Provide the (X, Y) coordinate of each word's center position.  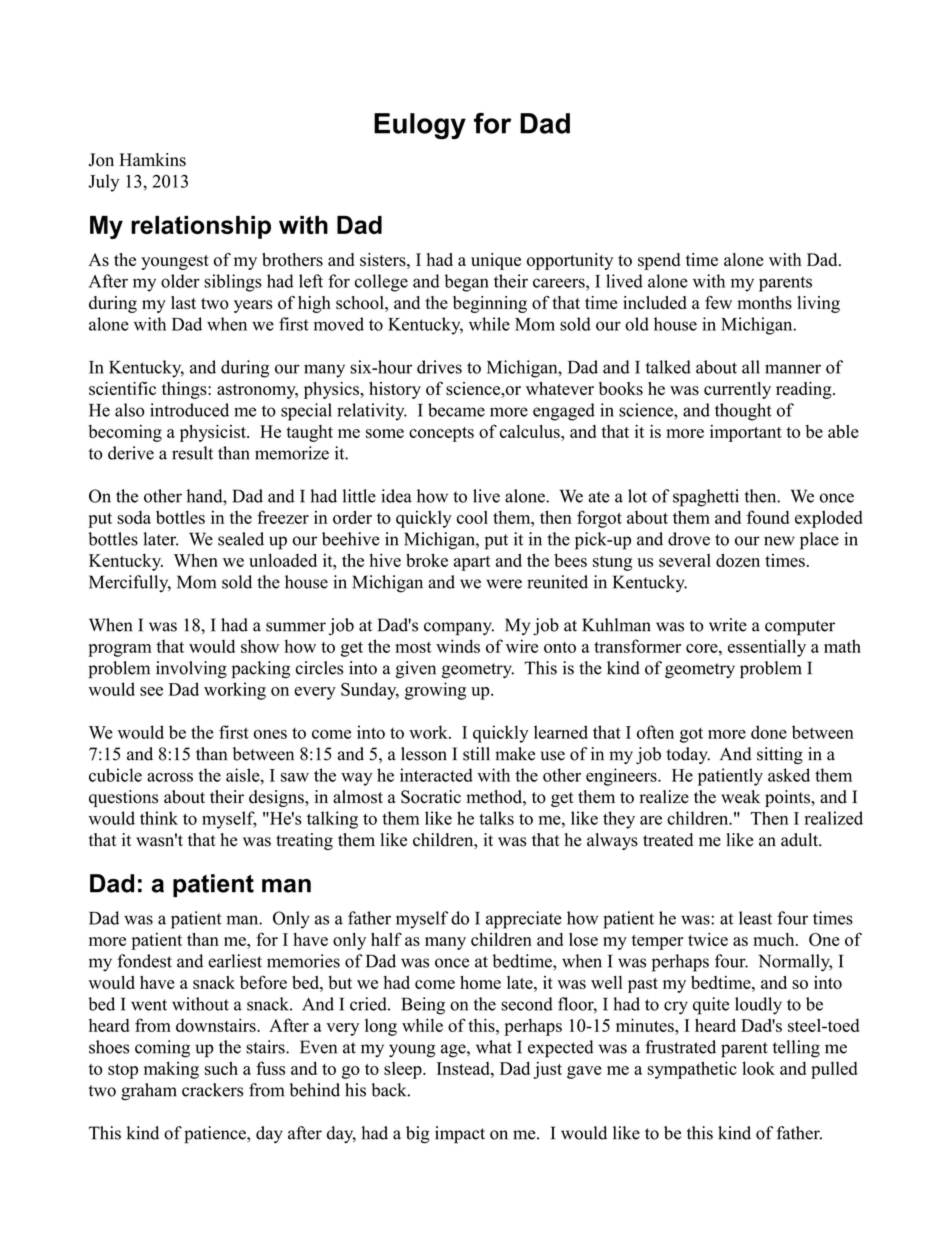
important (746, 433)
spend (659, 261)
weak (740, 797)
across (170, 777)
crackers (212, 1090)
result (192, 453)
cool (472, 517)
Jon (101, 160)
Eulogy (420, 126)
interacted (436, 775)
